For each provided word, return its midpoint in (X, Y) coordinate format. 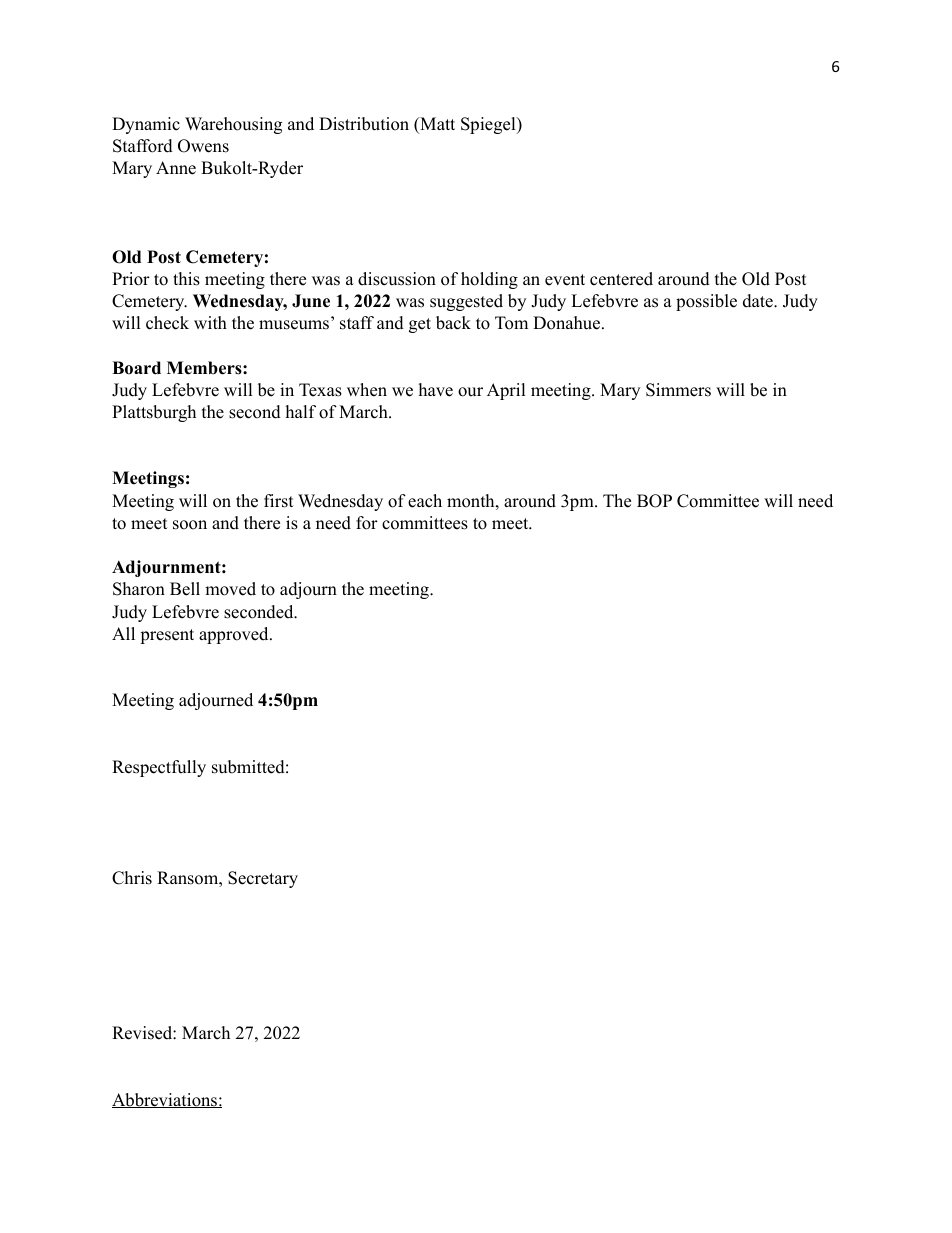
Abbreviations (165, 1100)
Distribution (364, 124)
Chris (132, 878)
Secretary (263, 879)
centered (621, 279)
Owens (203, 146)
